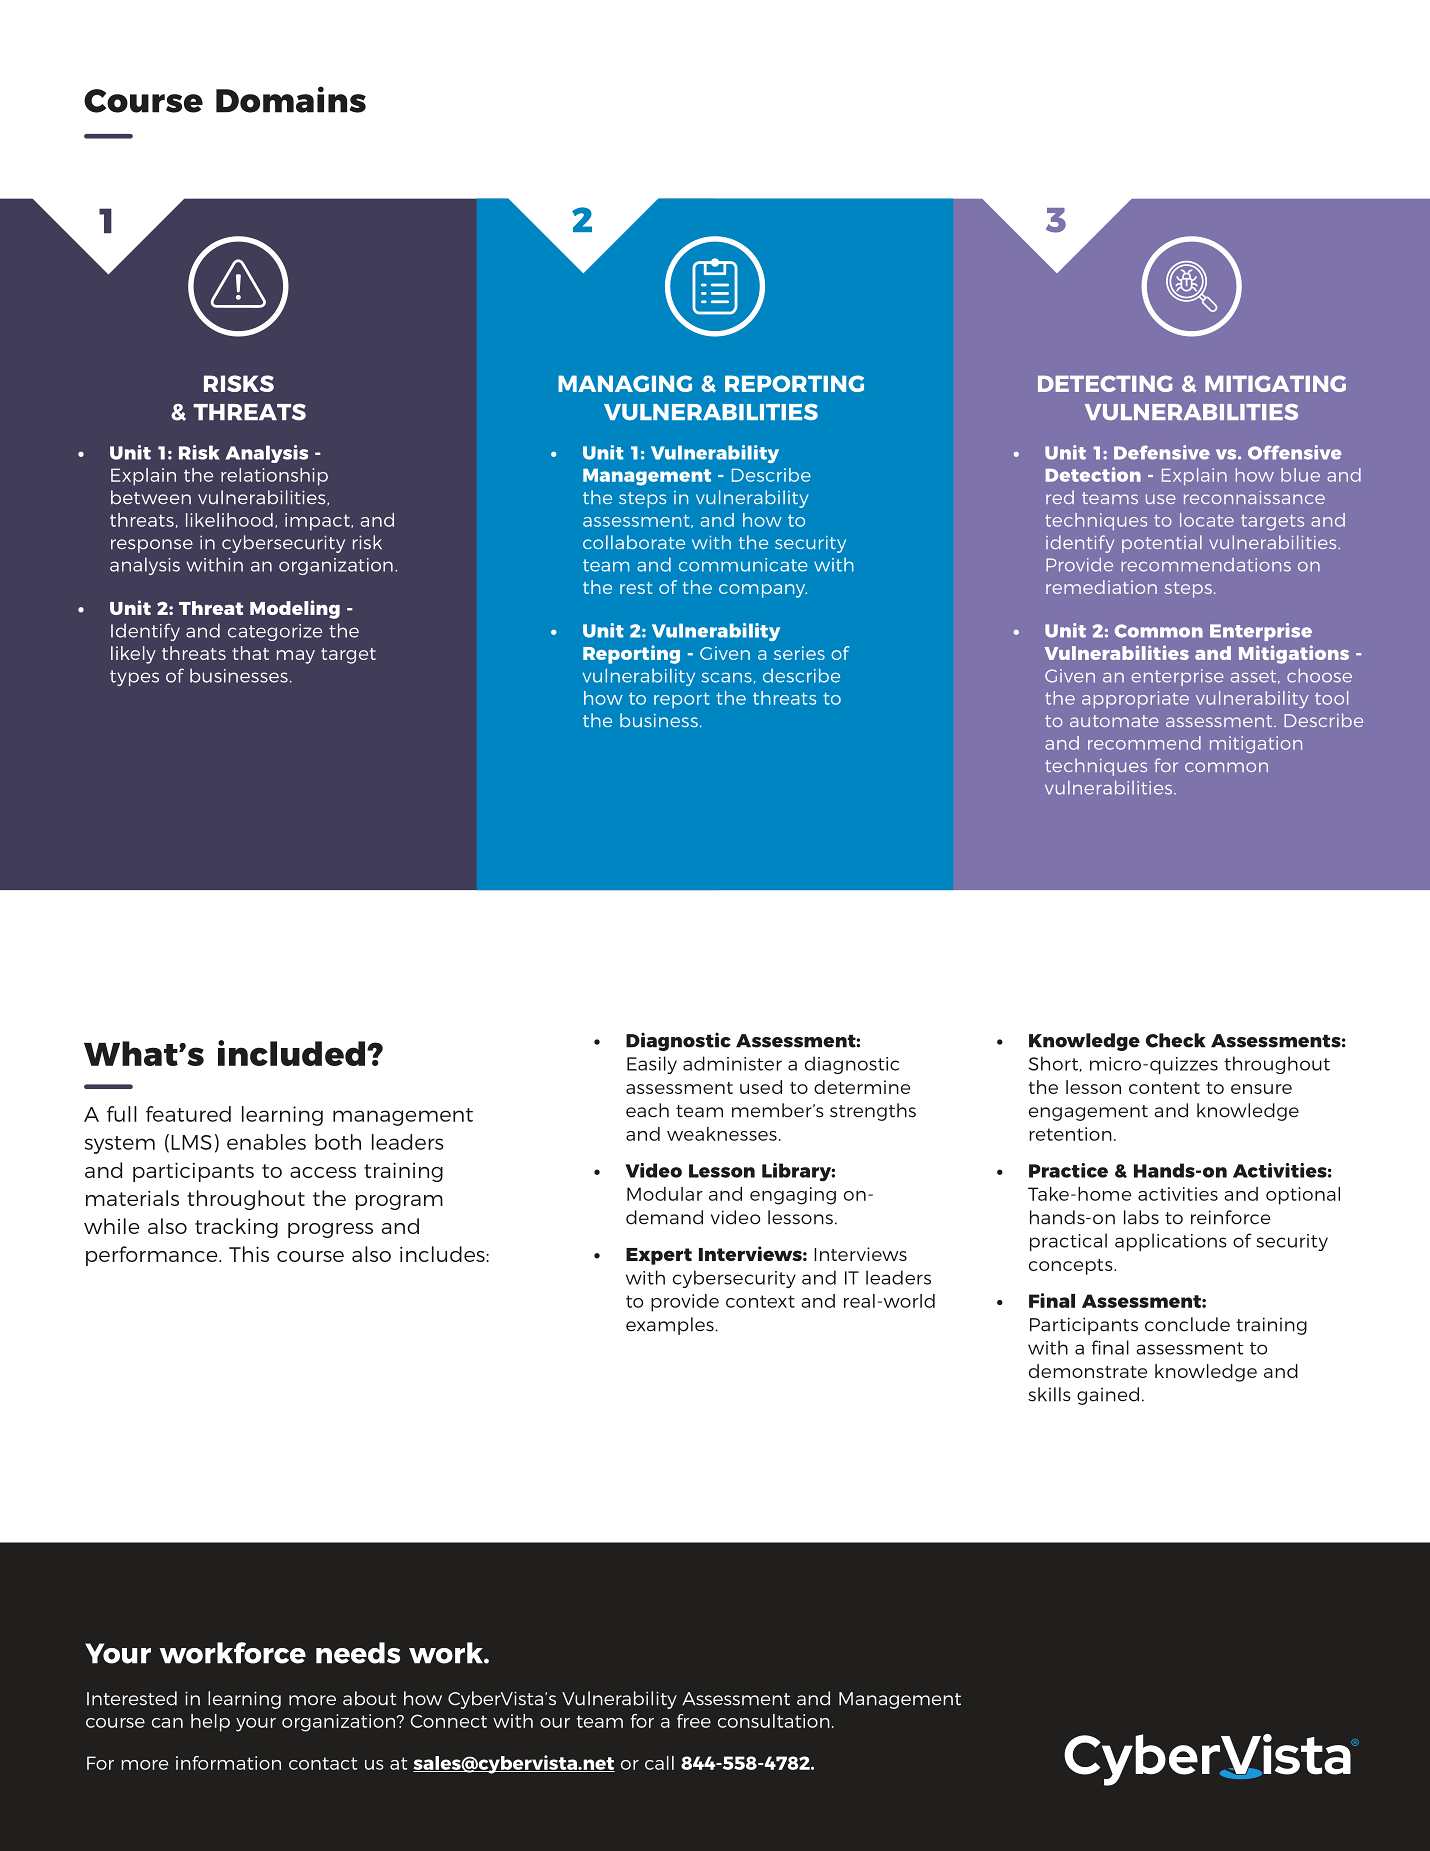 The width and height of the document is (1430, 1851). I want to click on help, so click(210, 1723).
